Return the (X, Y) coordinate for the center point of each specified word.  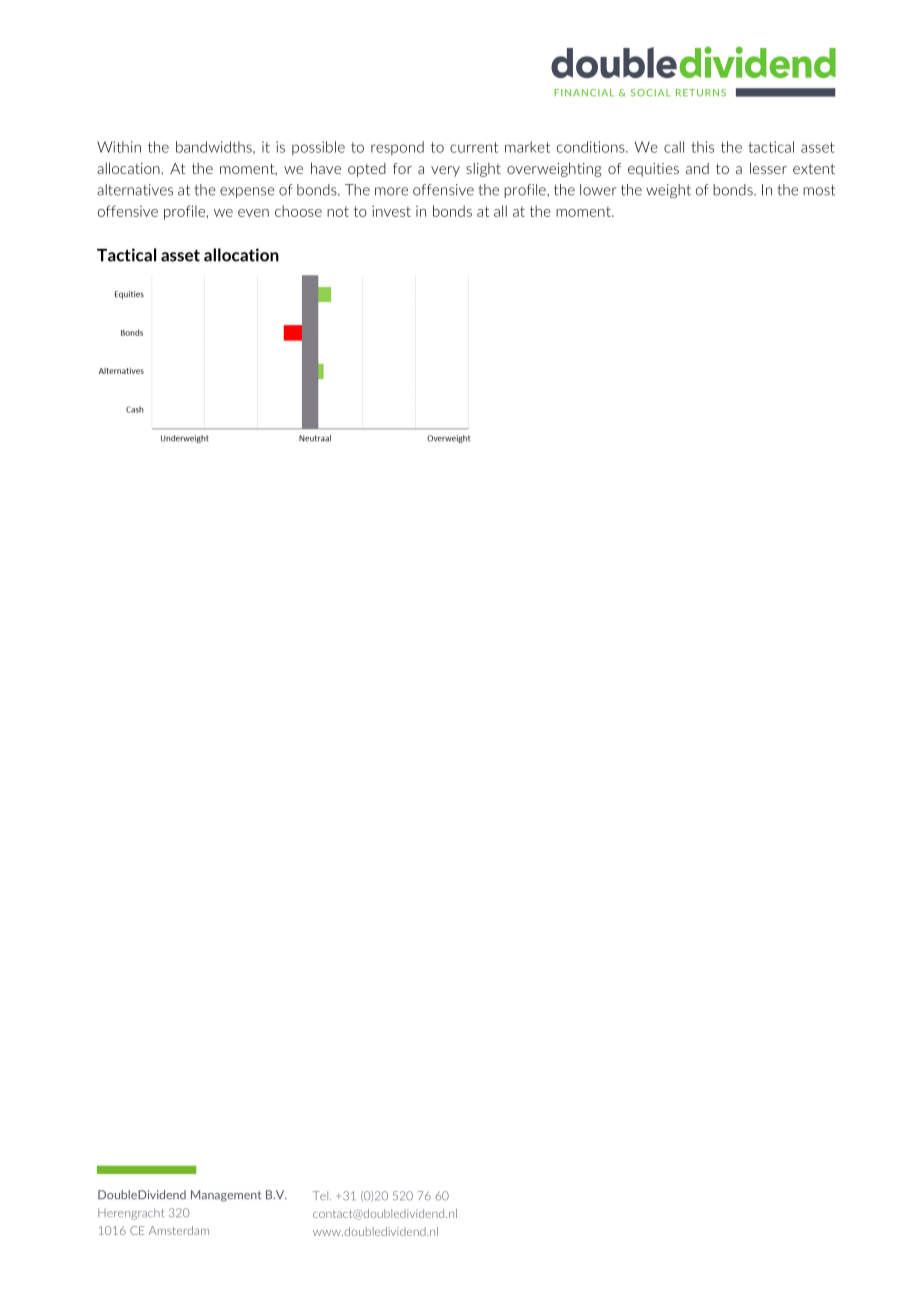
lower (598, 190)
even (253, 213)
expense (247, 192)
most (819, 190)
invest (391, 211)
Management (226, 1196)
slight (483, 170)
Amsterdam (179, 1230)
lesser (768, 168)
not (338, 211)
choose (298, 211)
